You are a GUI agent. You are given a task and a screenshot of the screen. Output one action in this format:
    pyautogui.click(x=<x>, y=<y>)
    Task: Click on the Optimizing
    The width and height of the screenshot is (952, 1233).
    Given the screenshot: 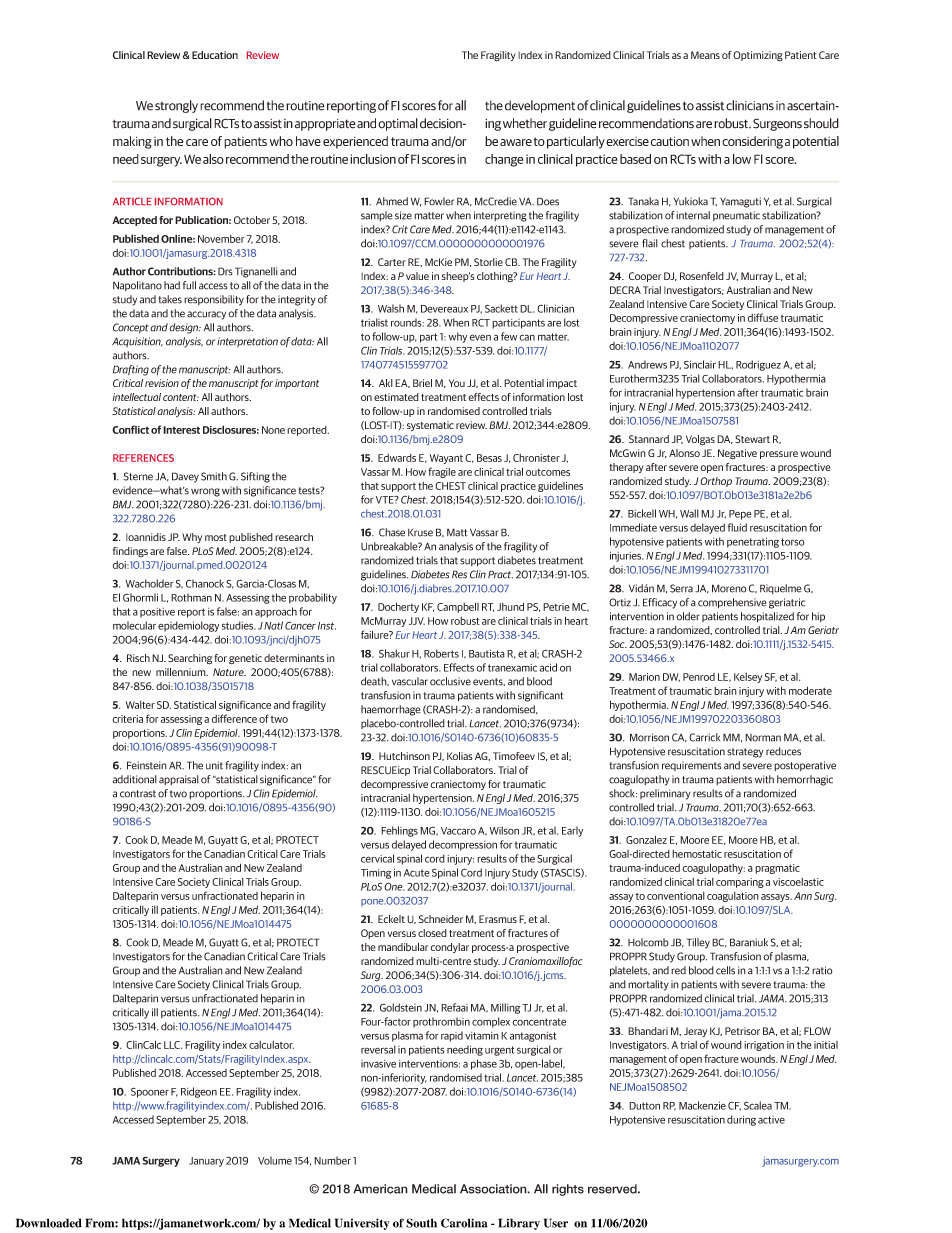 What is the action you would take?
    pyautogui.click(x=758, y=56)
